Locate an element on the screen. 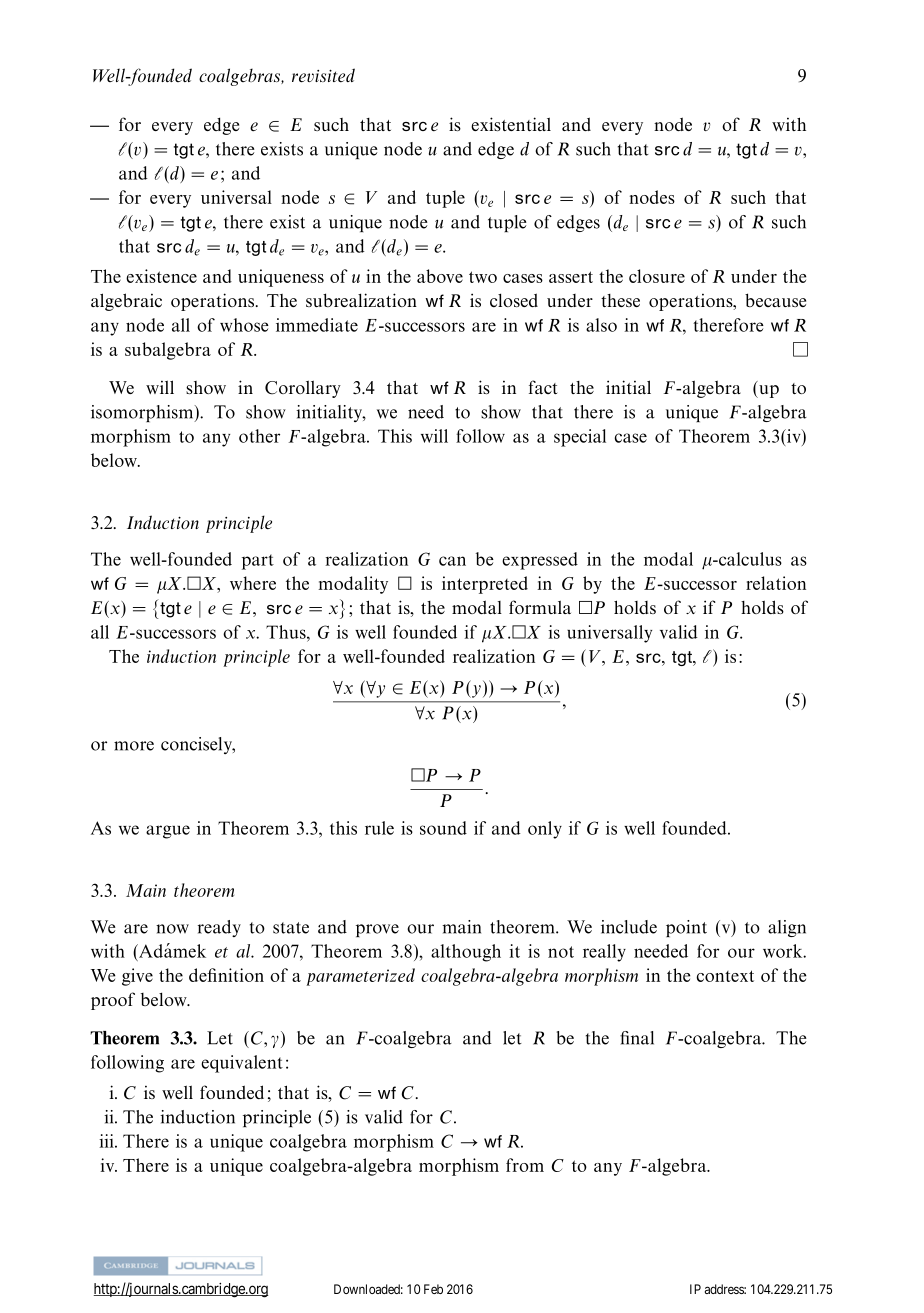  more is located at coordinates (134, 746).
